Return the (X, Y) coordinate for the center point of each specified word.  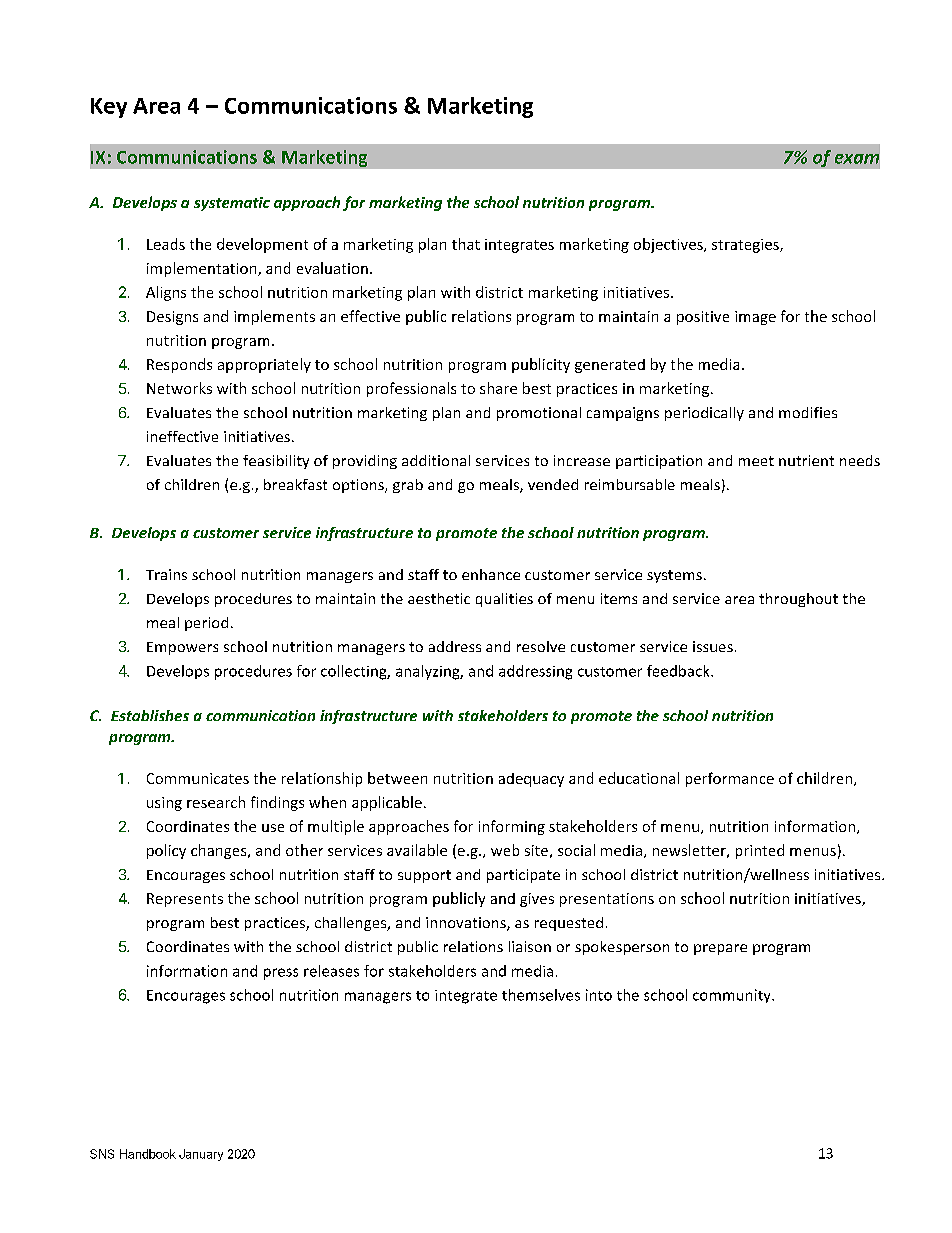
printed (760, 851)
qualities (504, 600)
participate (523, 876)
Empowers (182, 648)
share (498, 388)
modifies (808, 412)
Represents (185, 900)
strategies (746, 246)
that (466, 244)
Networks (179, 388)
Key (109, 108)
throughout (798, 600)
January (201, 1155)
